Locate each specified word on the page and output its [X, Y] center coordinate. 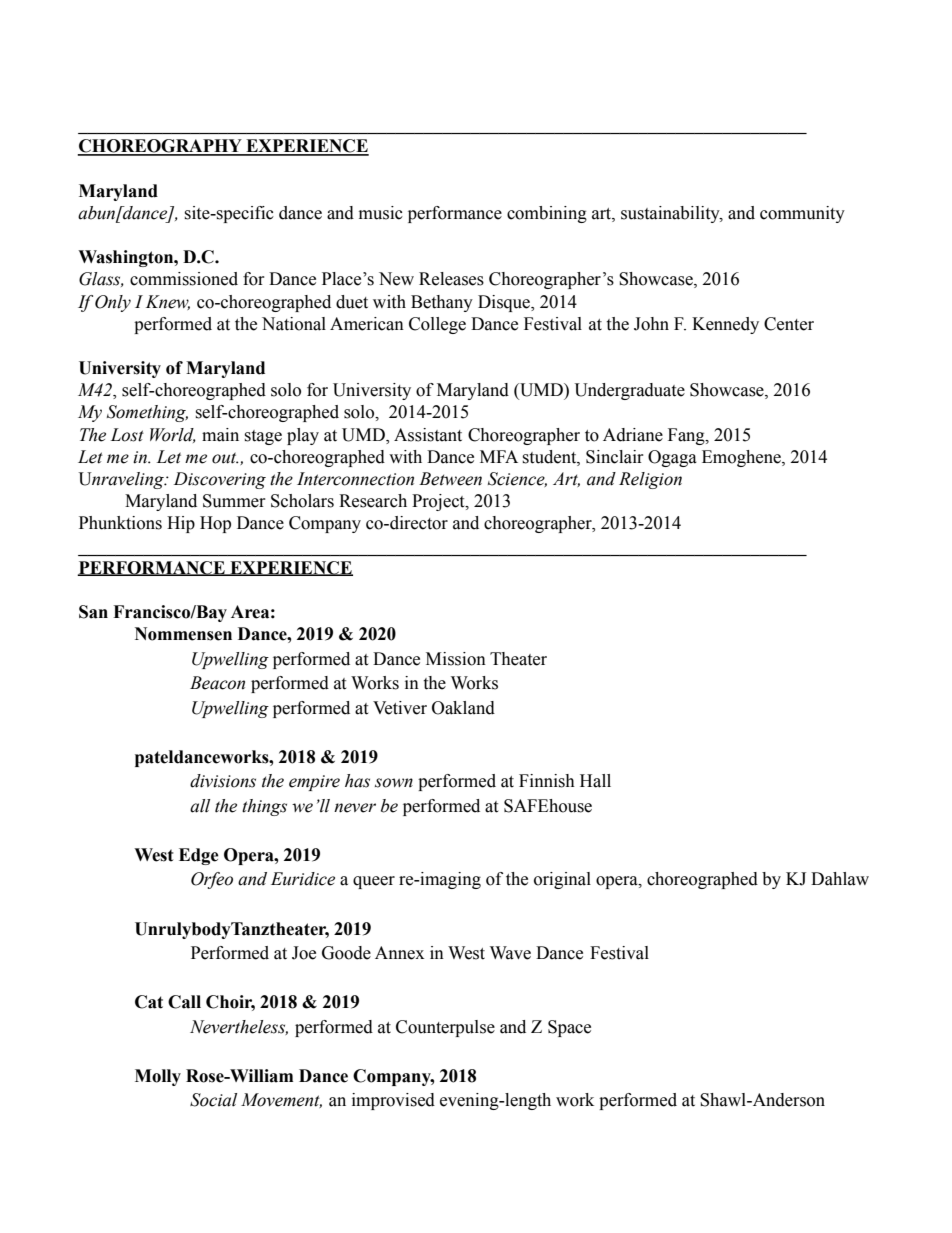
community [802, 214]
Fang [687, 436]
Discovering [220, 480]
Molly [158, 1077]
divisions [223, 781]
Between [450, 479]
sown [394, 783]
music [381, 213]
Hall [595, 781]
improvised [393, 1101]
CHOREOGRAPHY [160, 147]
